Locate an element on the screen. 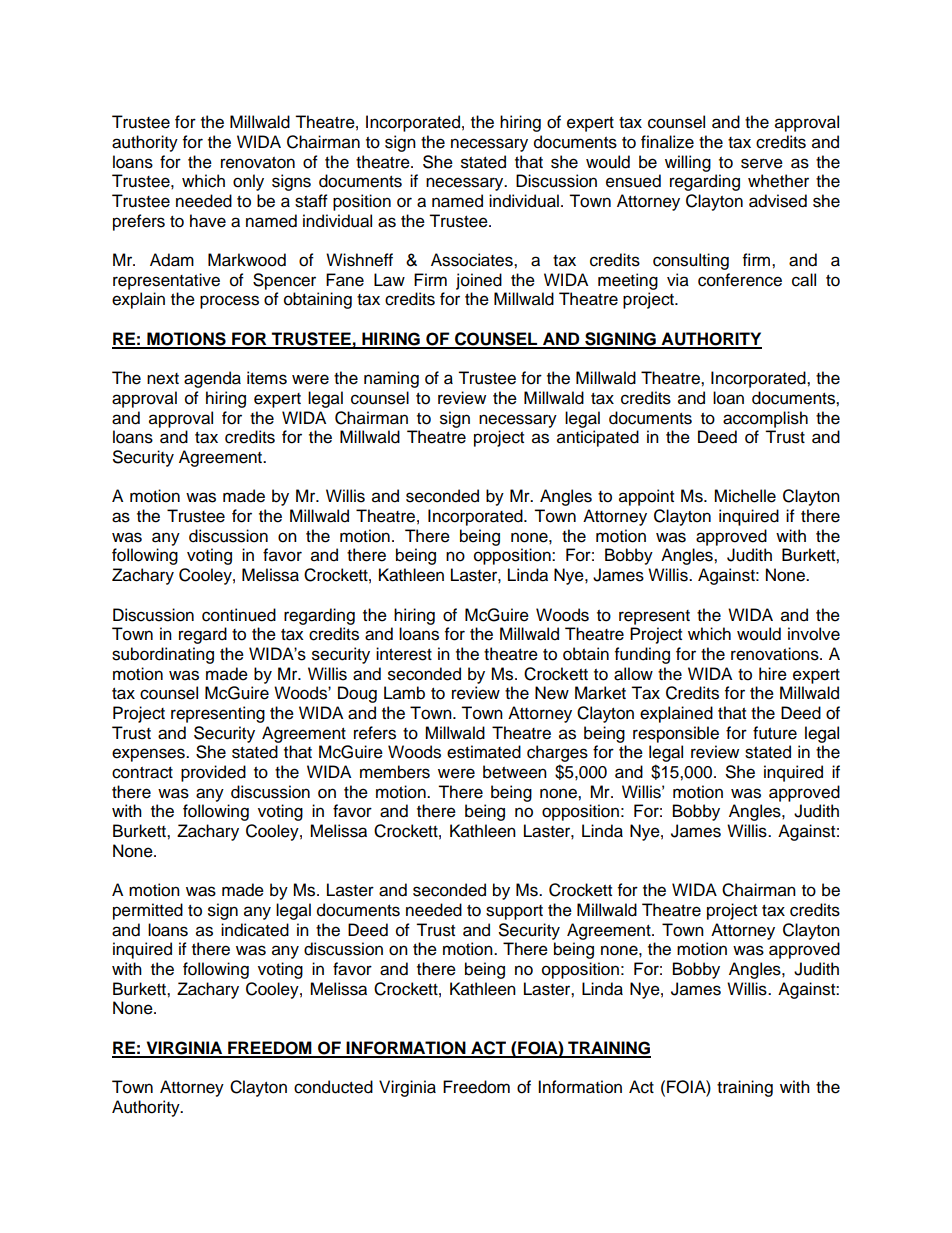 Image resolution: width=952 pixels, height=1233 pixels. agenda is located at coordinates (212, 379).
